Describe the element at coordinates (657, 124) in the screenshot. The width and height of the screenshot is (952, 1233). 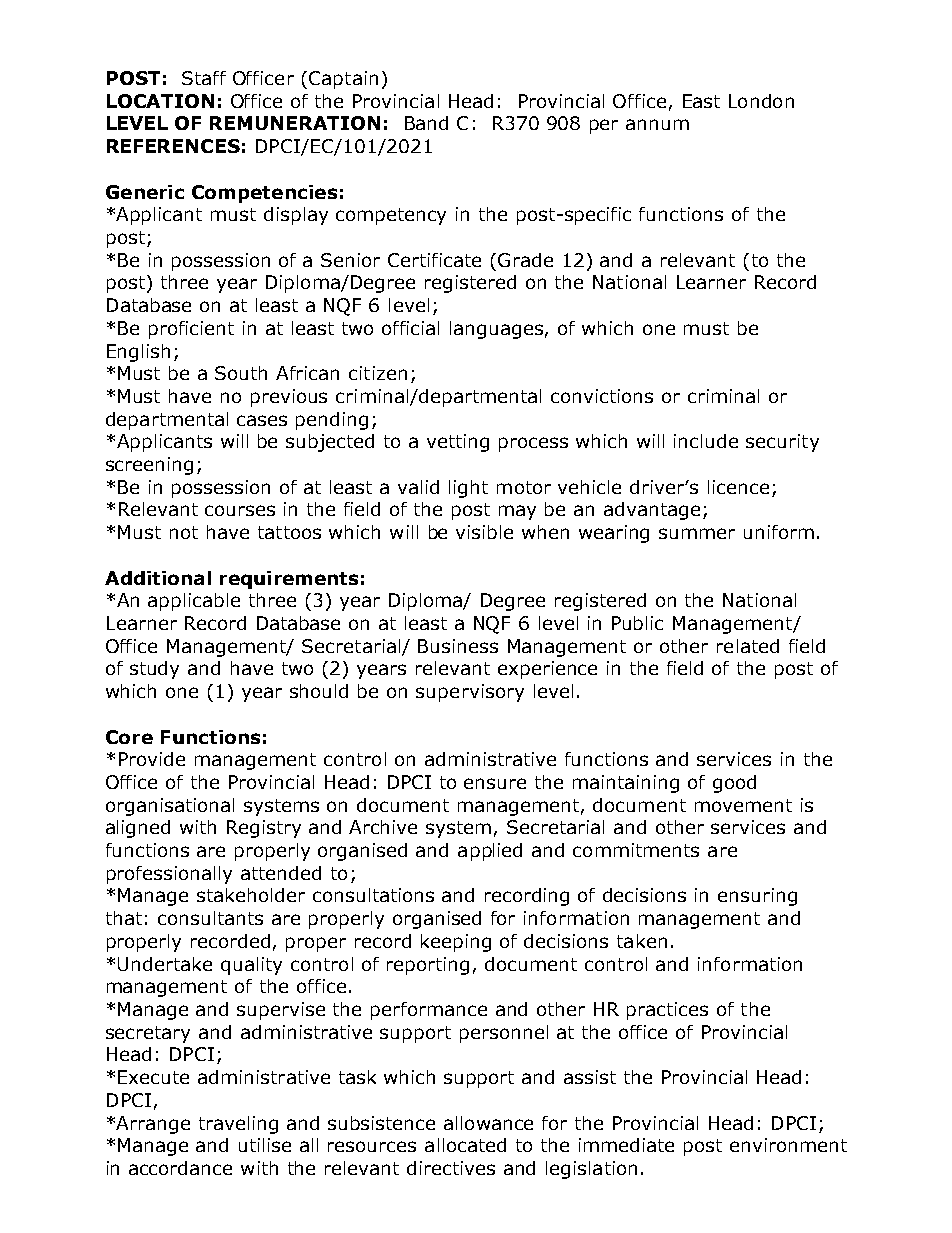
I see `annum` at that location.
